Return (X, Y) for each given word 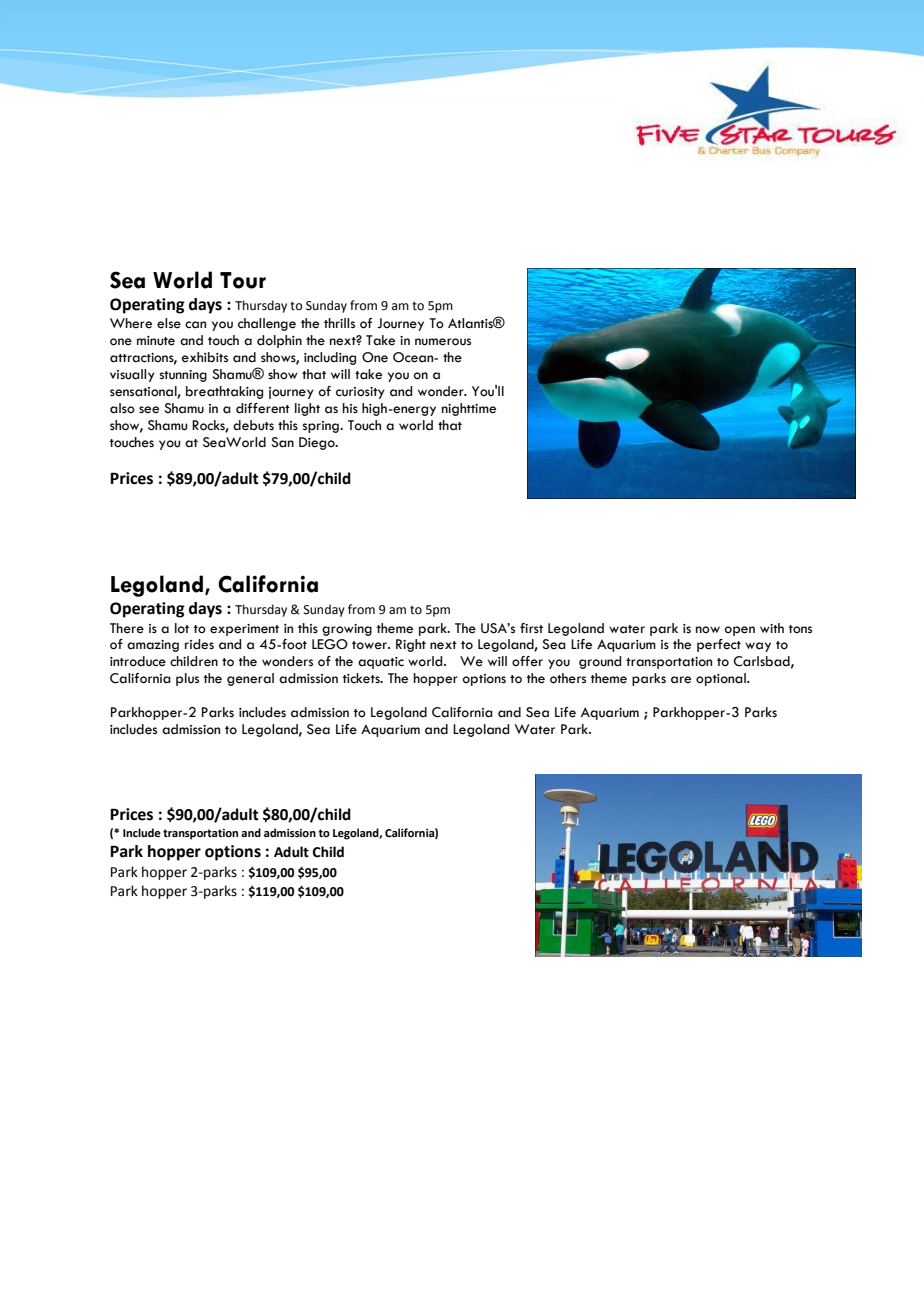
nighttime (469, 409)
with (772, 628)
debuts (253, 425)
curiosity (360, 393)
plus (187, 679)
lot (182, 628)
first (531, 628)
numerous (443, 342)
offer (527, 661)
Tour (243, 280)
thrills (339, 323)
